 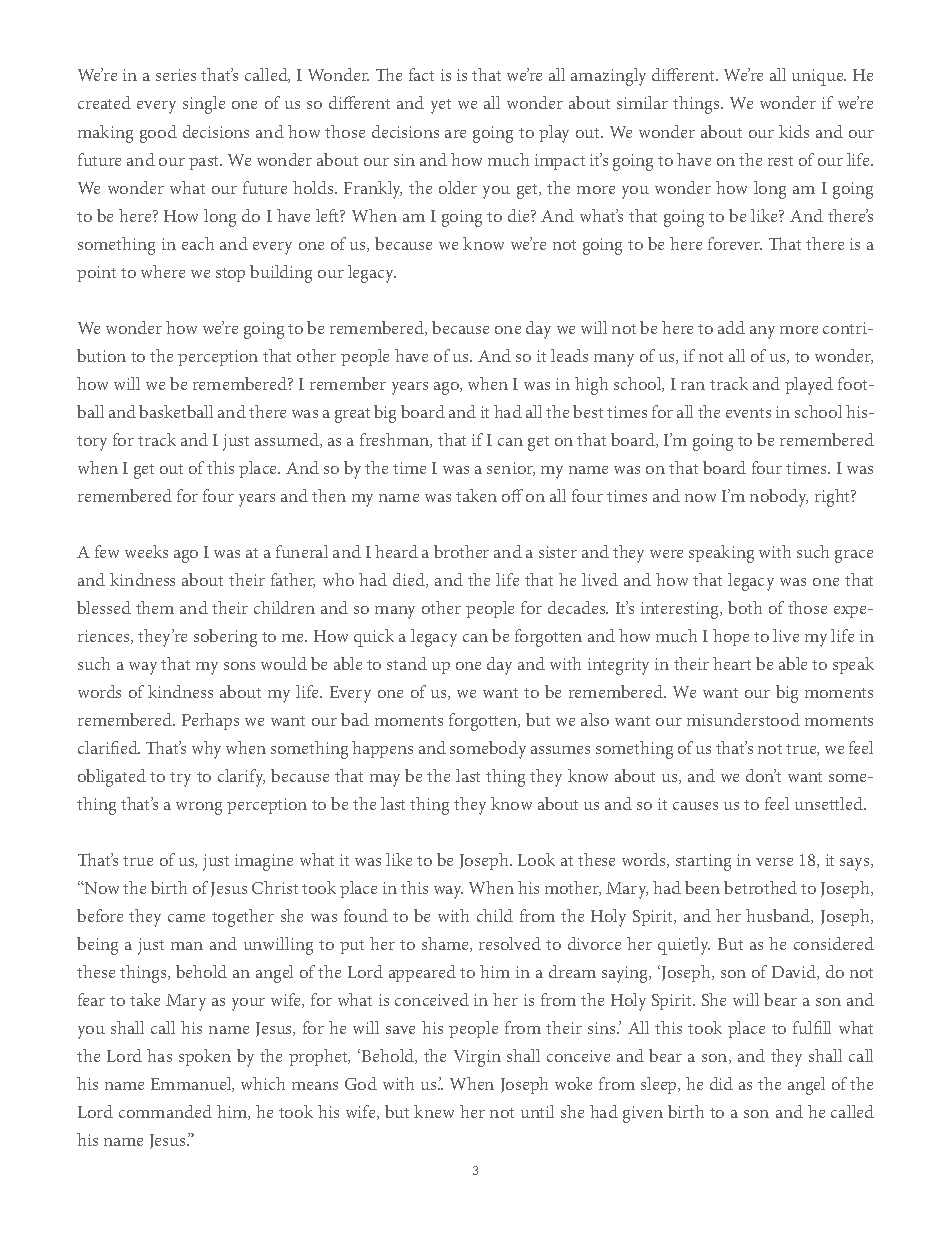 What do you see at coordinates (477, 1058) in the screenshot?
I see `Virgin` at bounding box center [477, 1058].
